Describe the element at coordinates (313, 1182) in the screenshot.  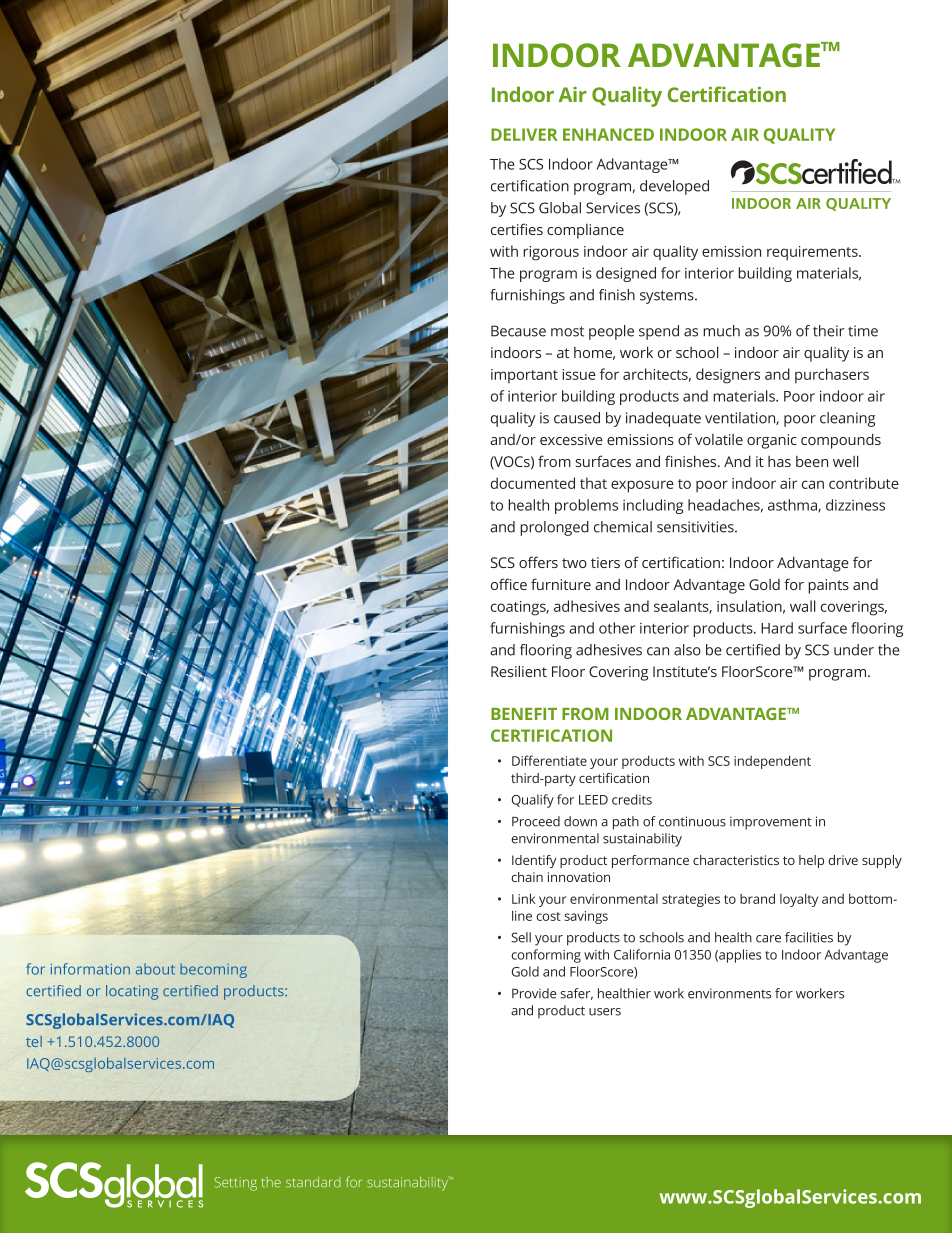
I see `standard` at that location.
